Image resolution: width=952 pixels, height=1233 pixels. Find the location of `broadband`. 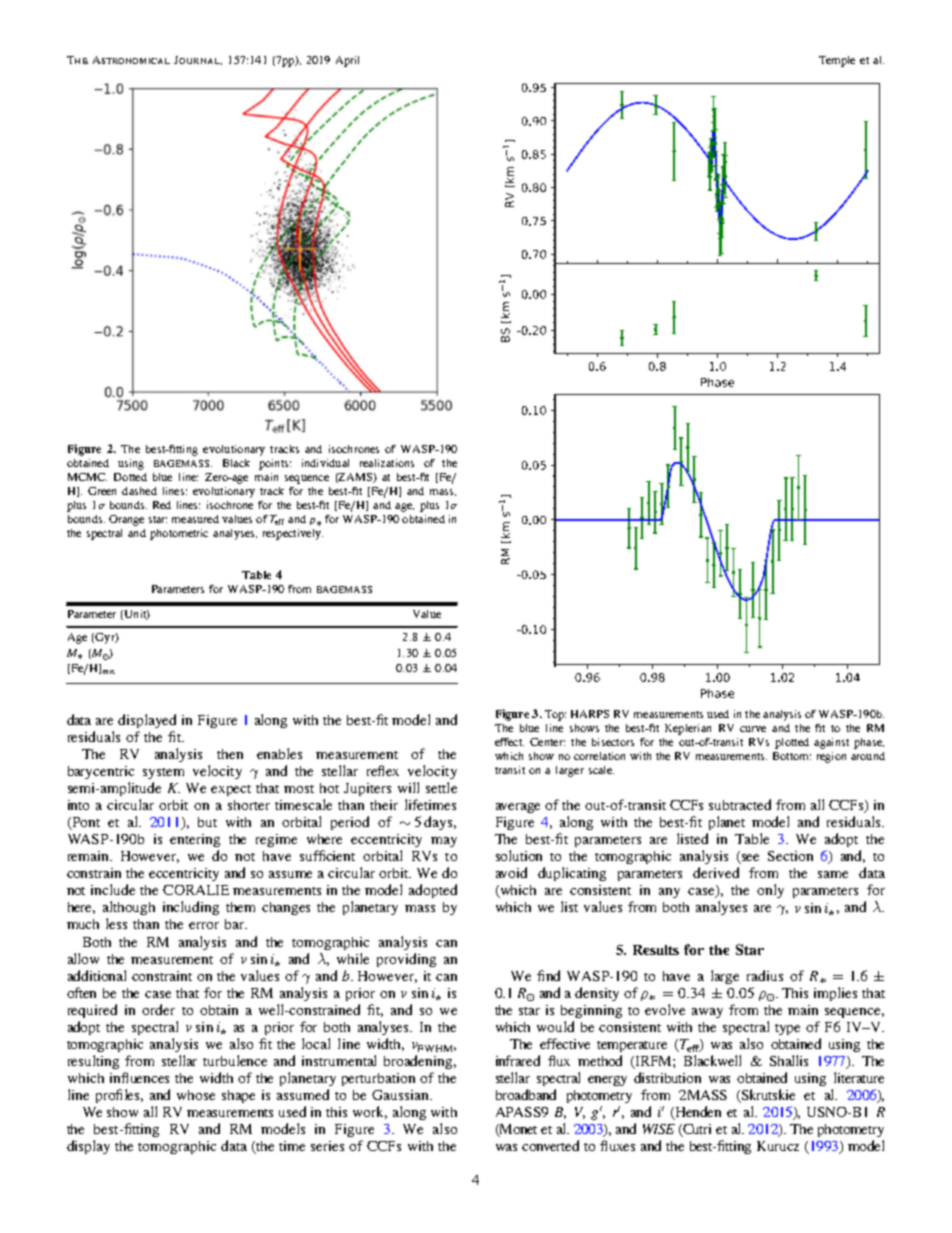

broadband is located at coordinates (526, 1094).
